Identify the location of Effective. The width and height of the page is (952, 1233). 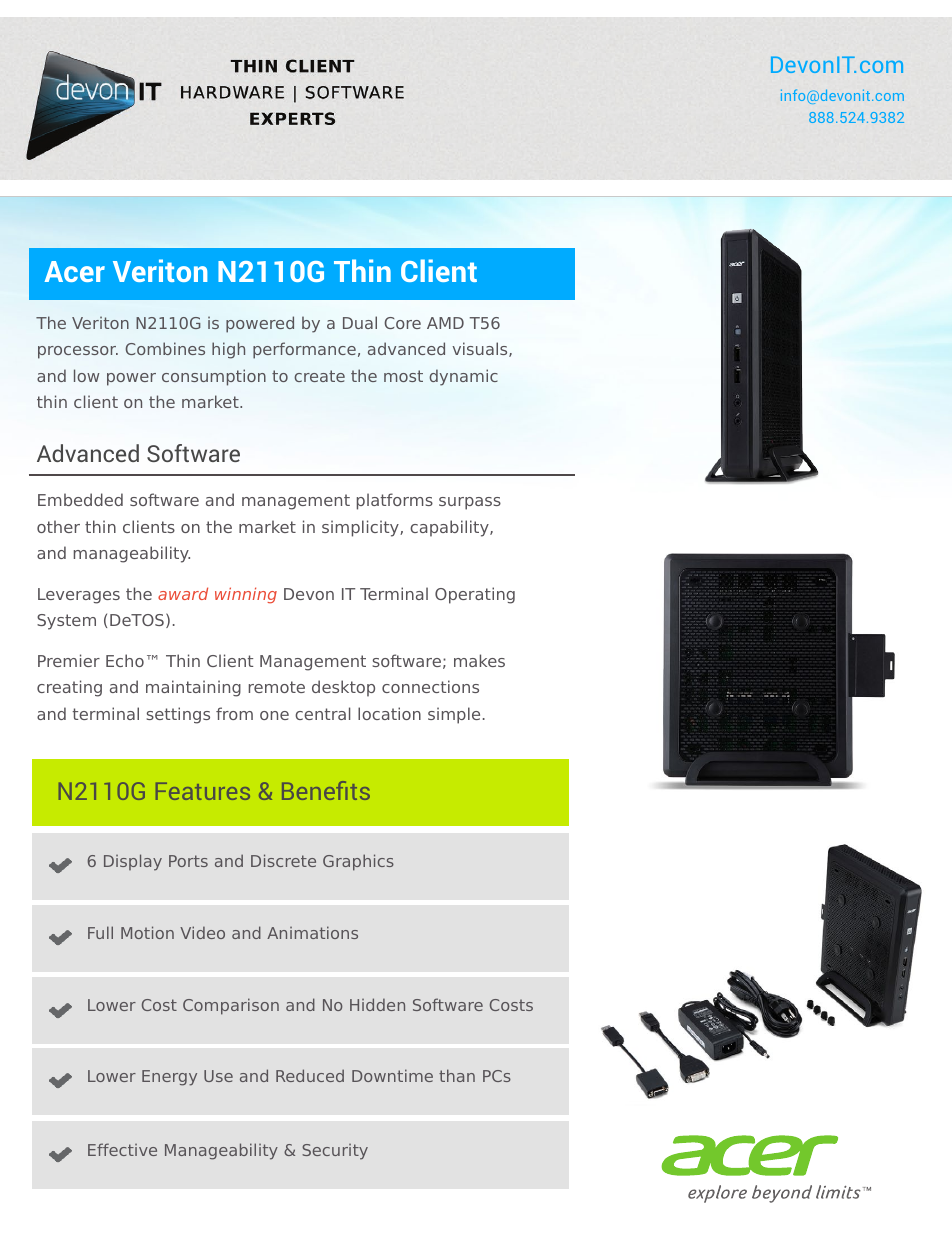
(122, 1149).
